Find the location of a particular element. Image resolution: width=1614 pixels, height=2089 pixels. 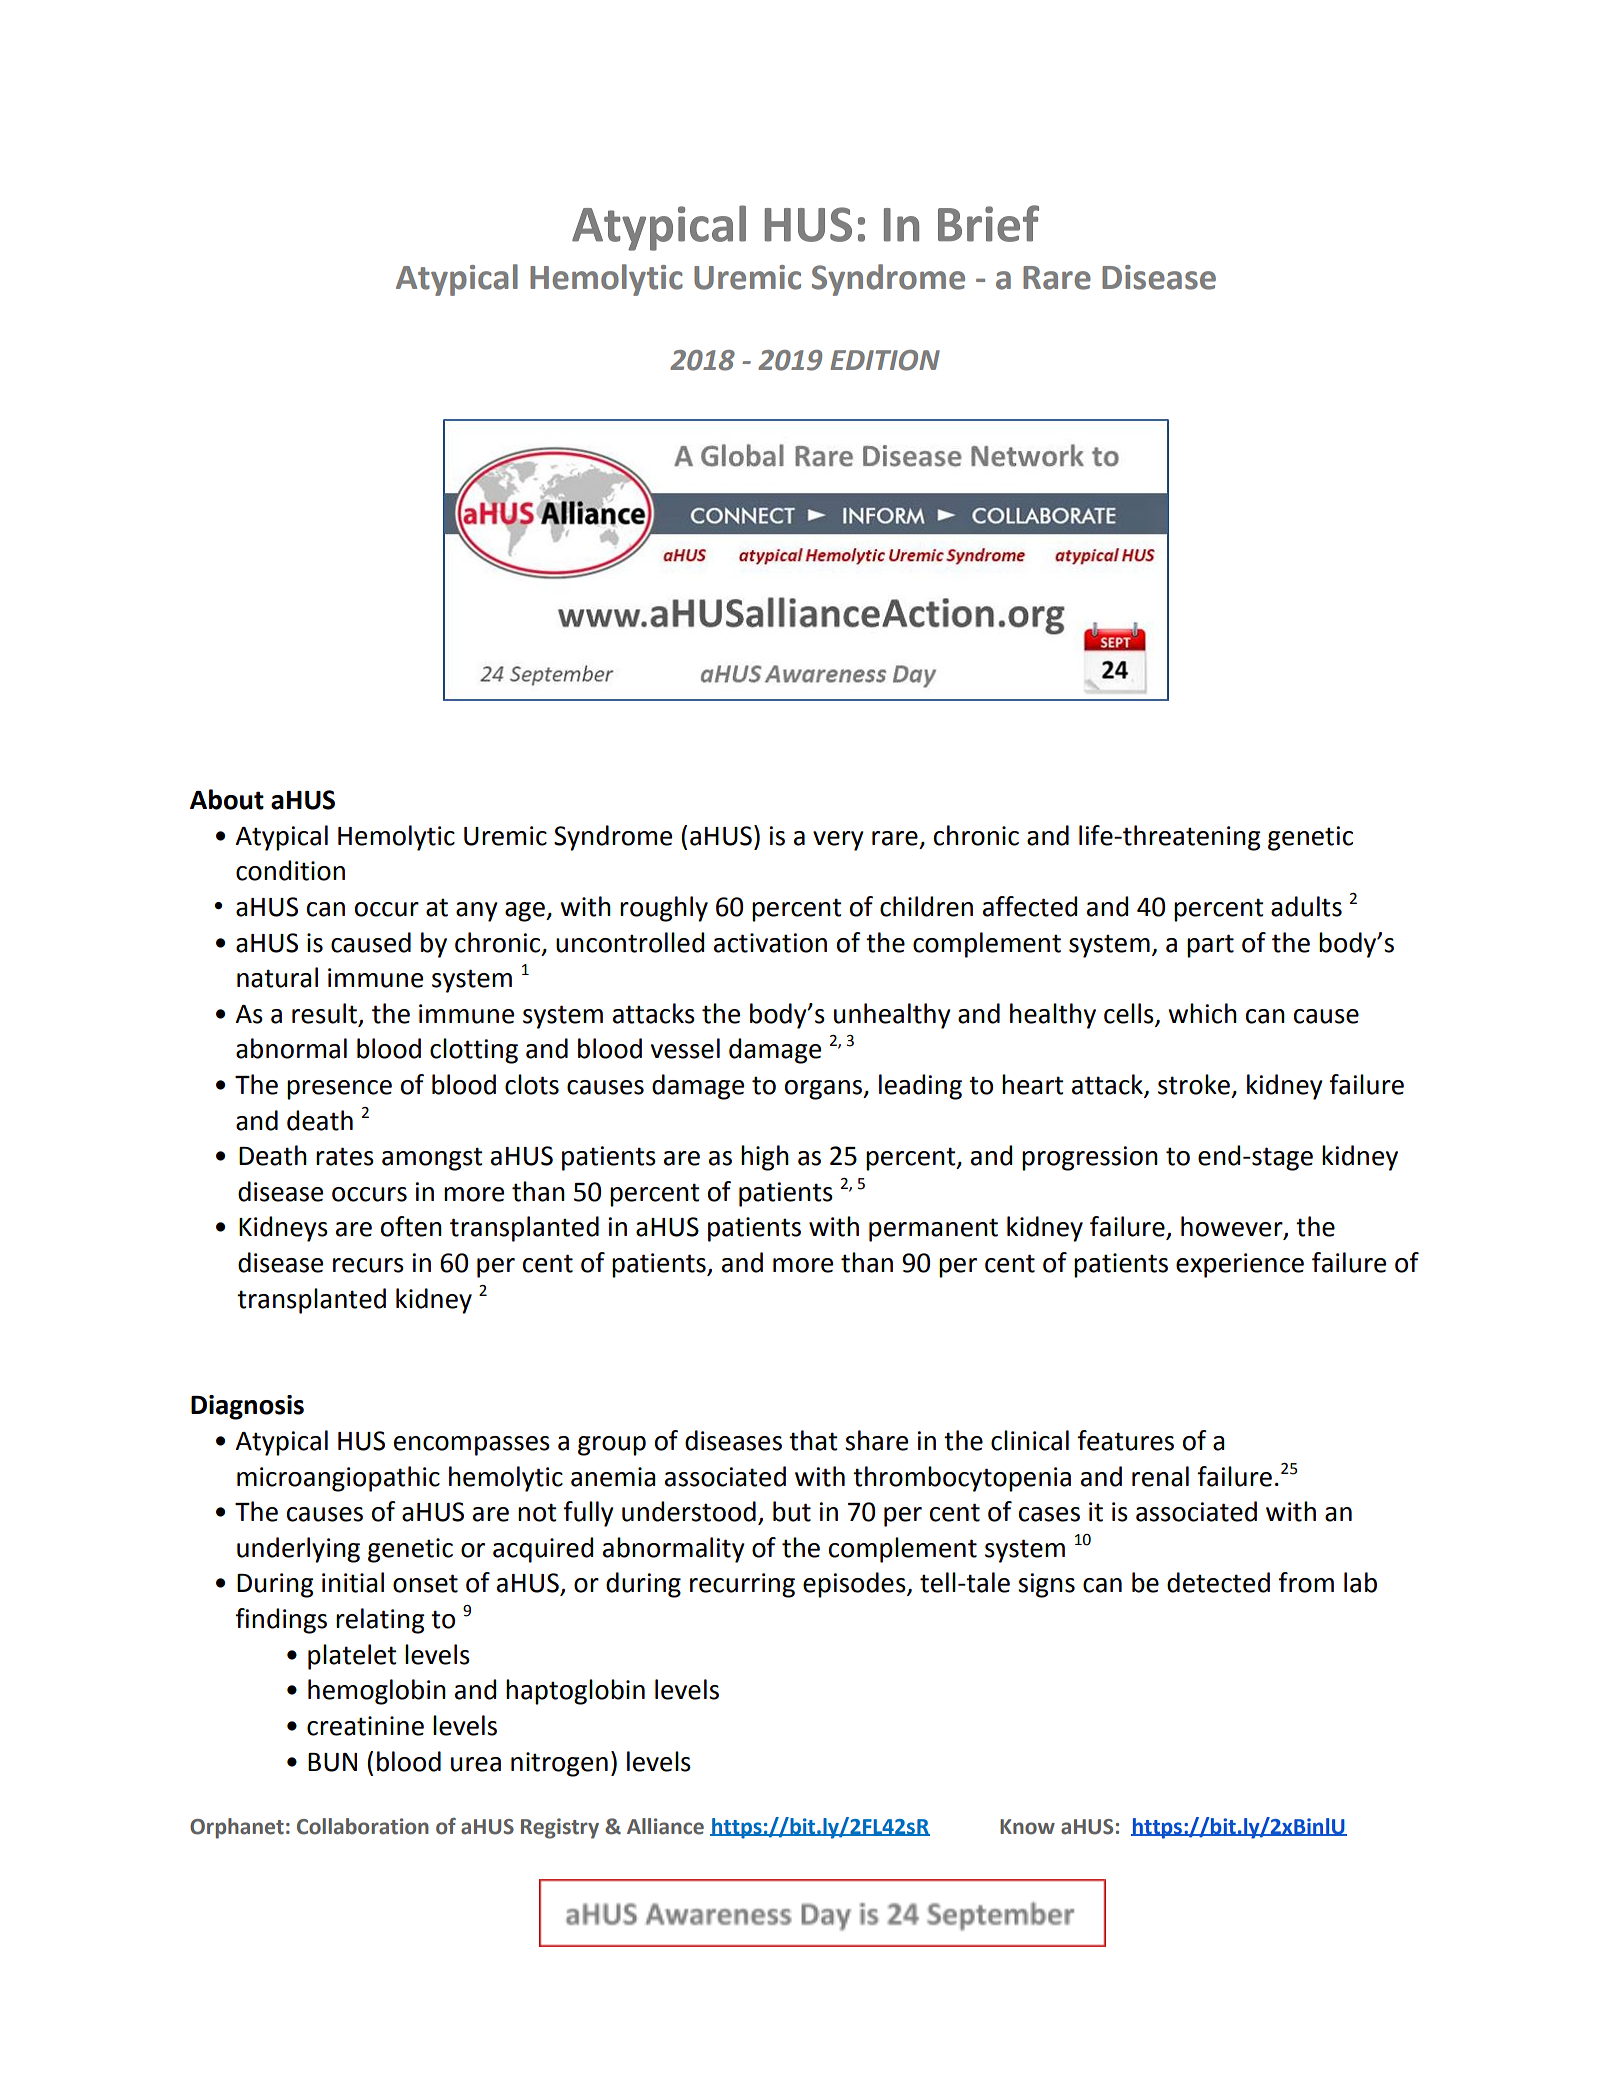

result is located at coordinates (324, 1013).
